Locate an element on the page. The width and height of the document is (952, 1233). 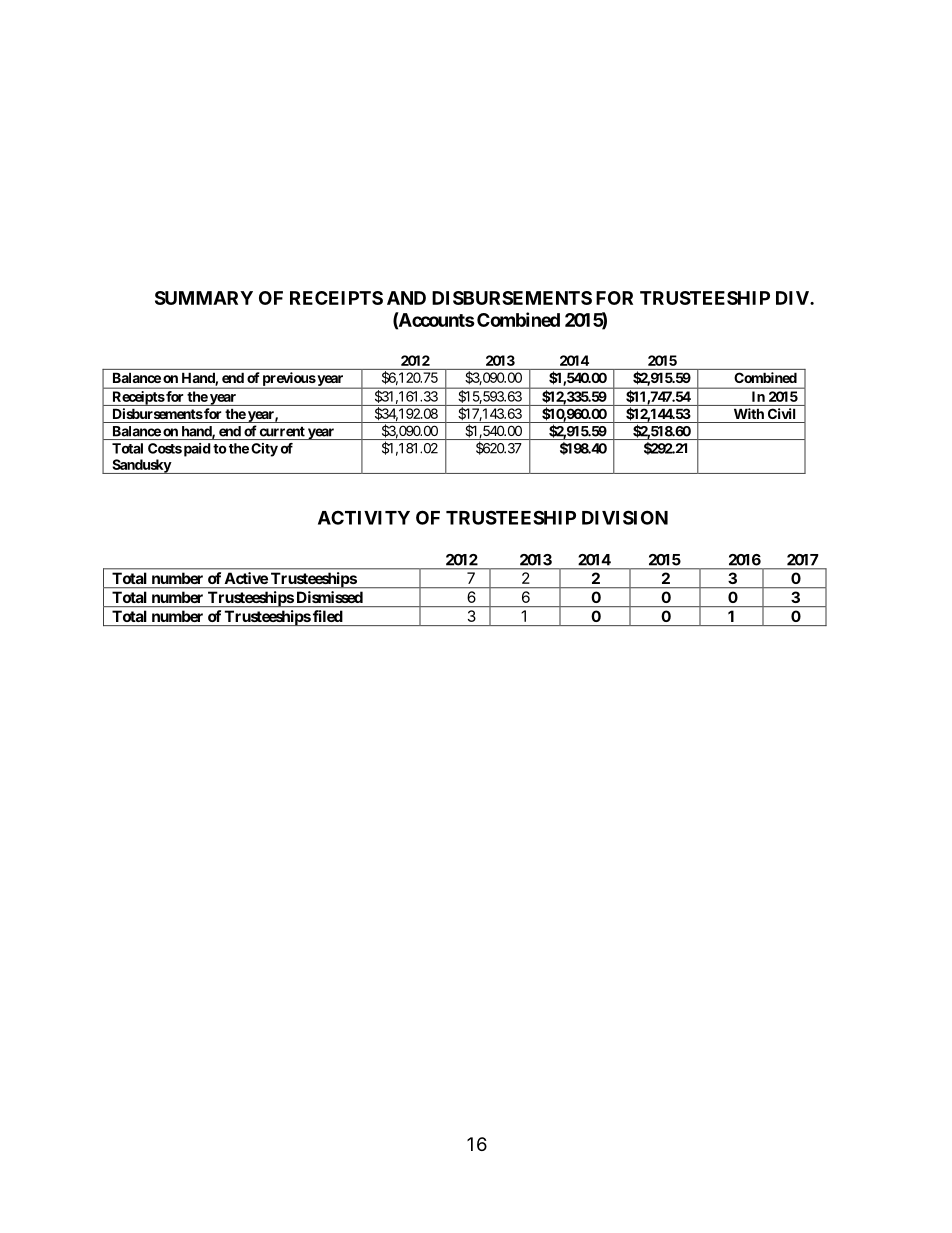
Dismissed is located at coordinates (330, 597).
